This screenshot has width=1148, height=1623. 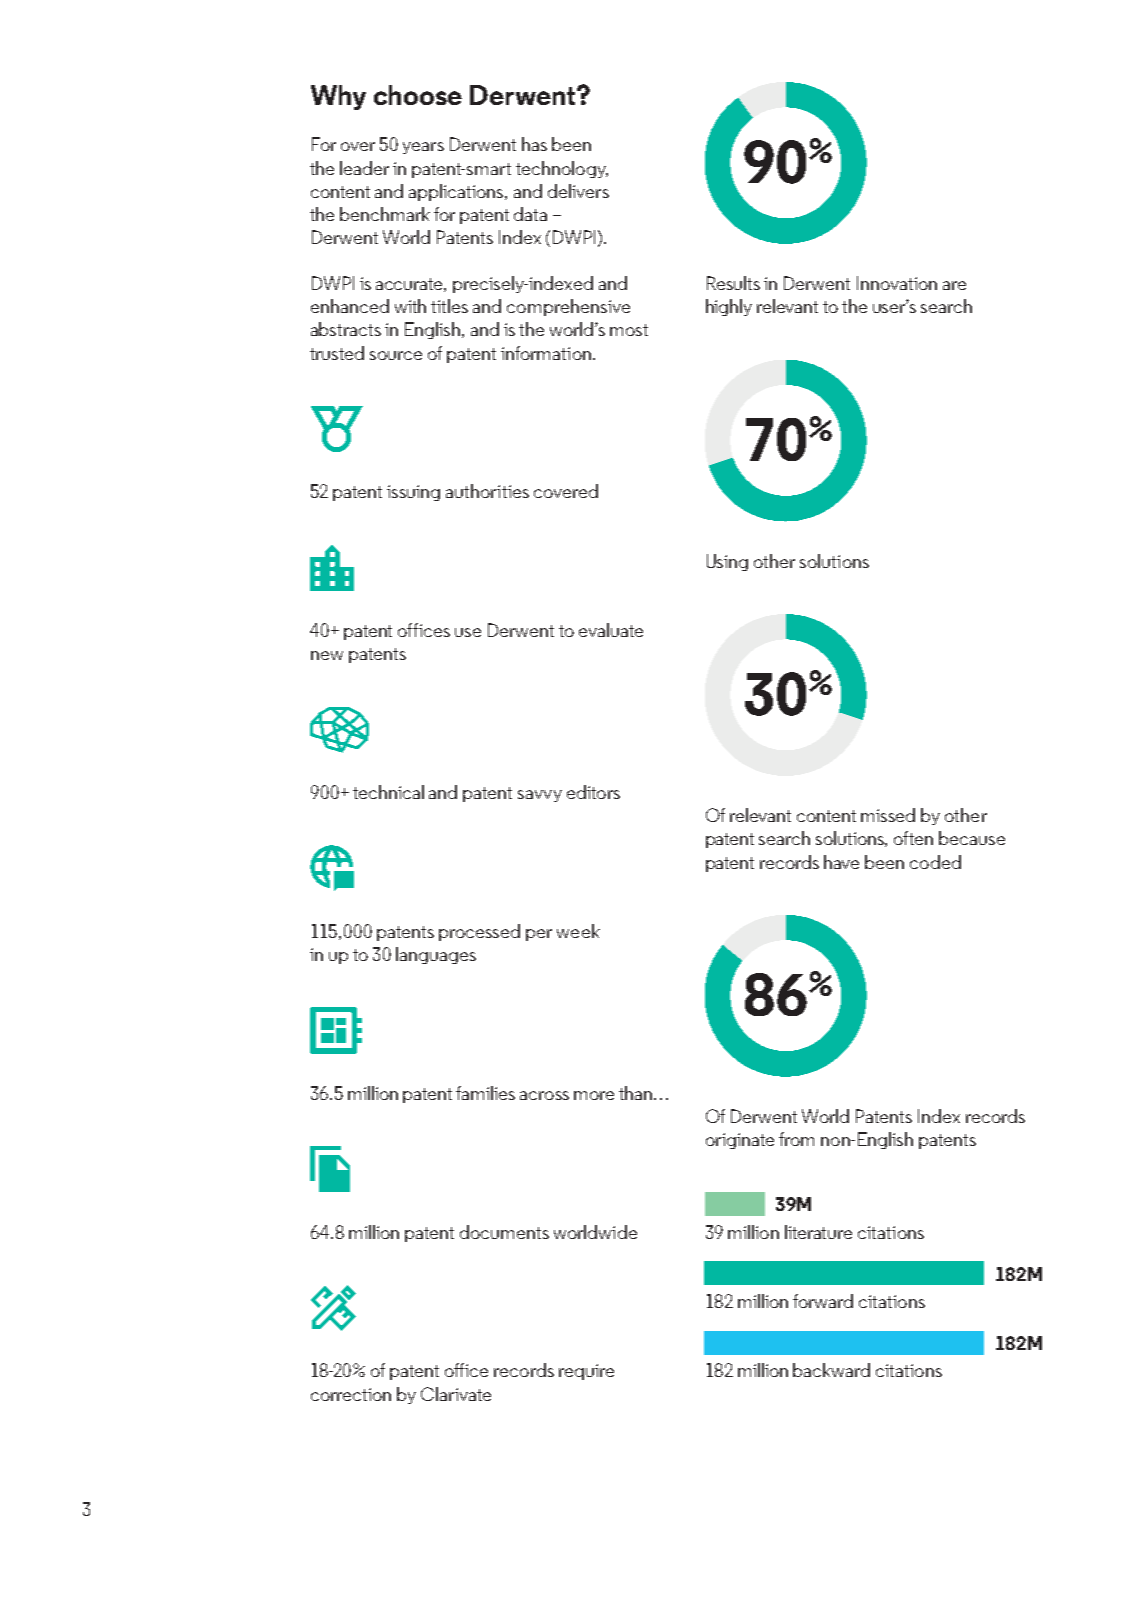 What do you see at coordinates (436, 955) in the screenshot?
I see `languages` at bounding box center [436, 955].
